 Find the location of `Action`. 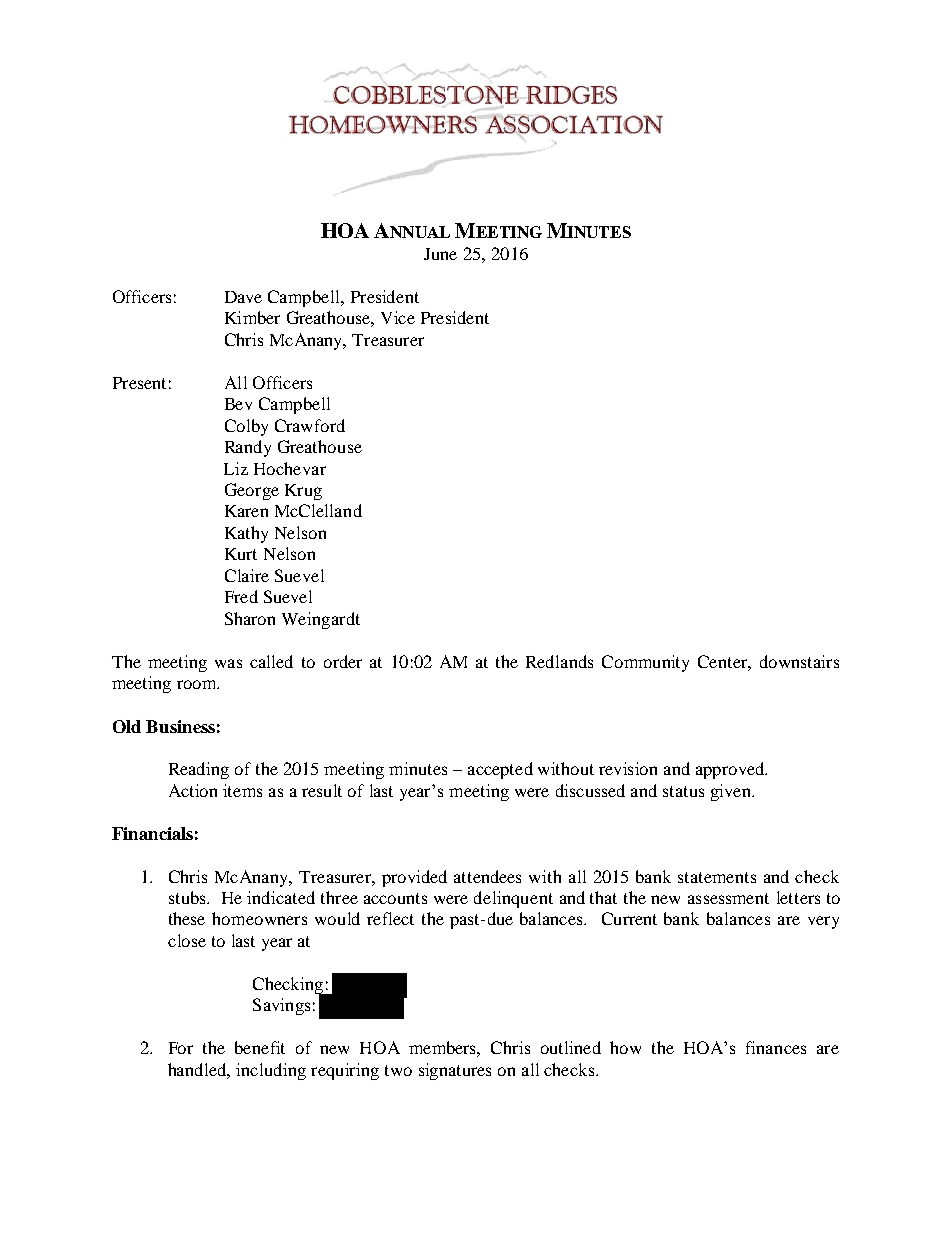

Action is located at coordinates (193, 790).
